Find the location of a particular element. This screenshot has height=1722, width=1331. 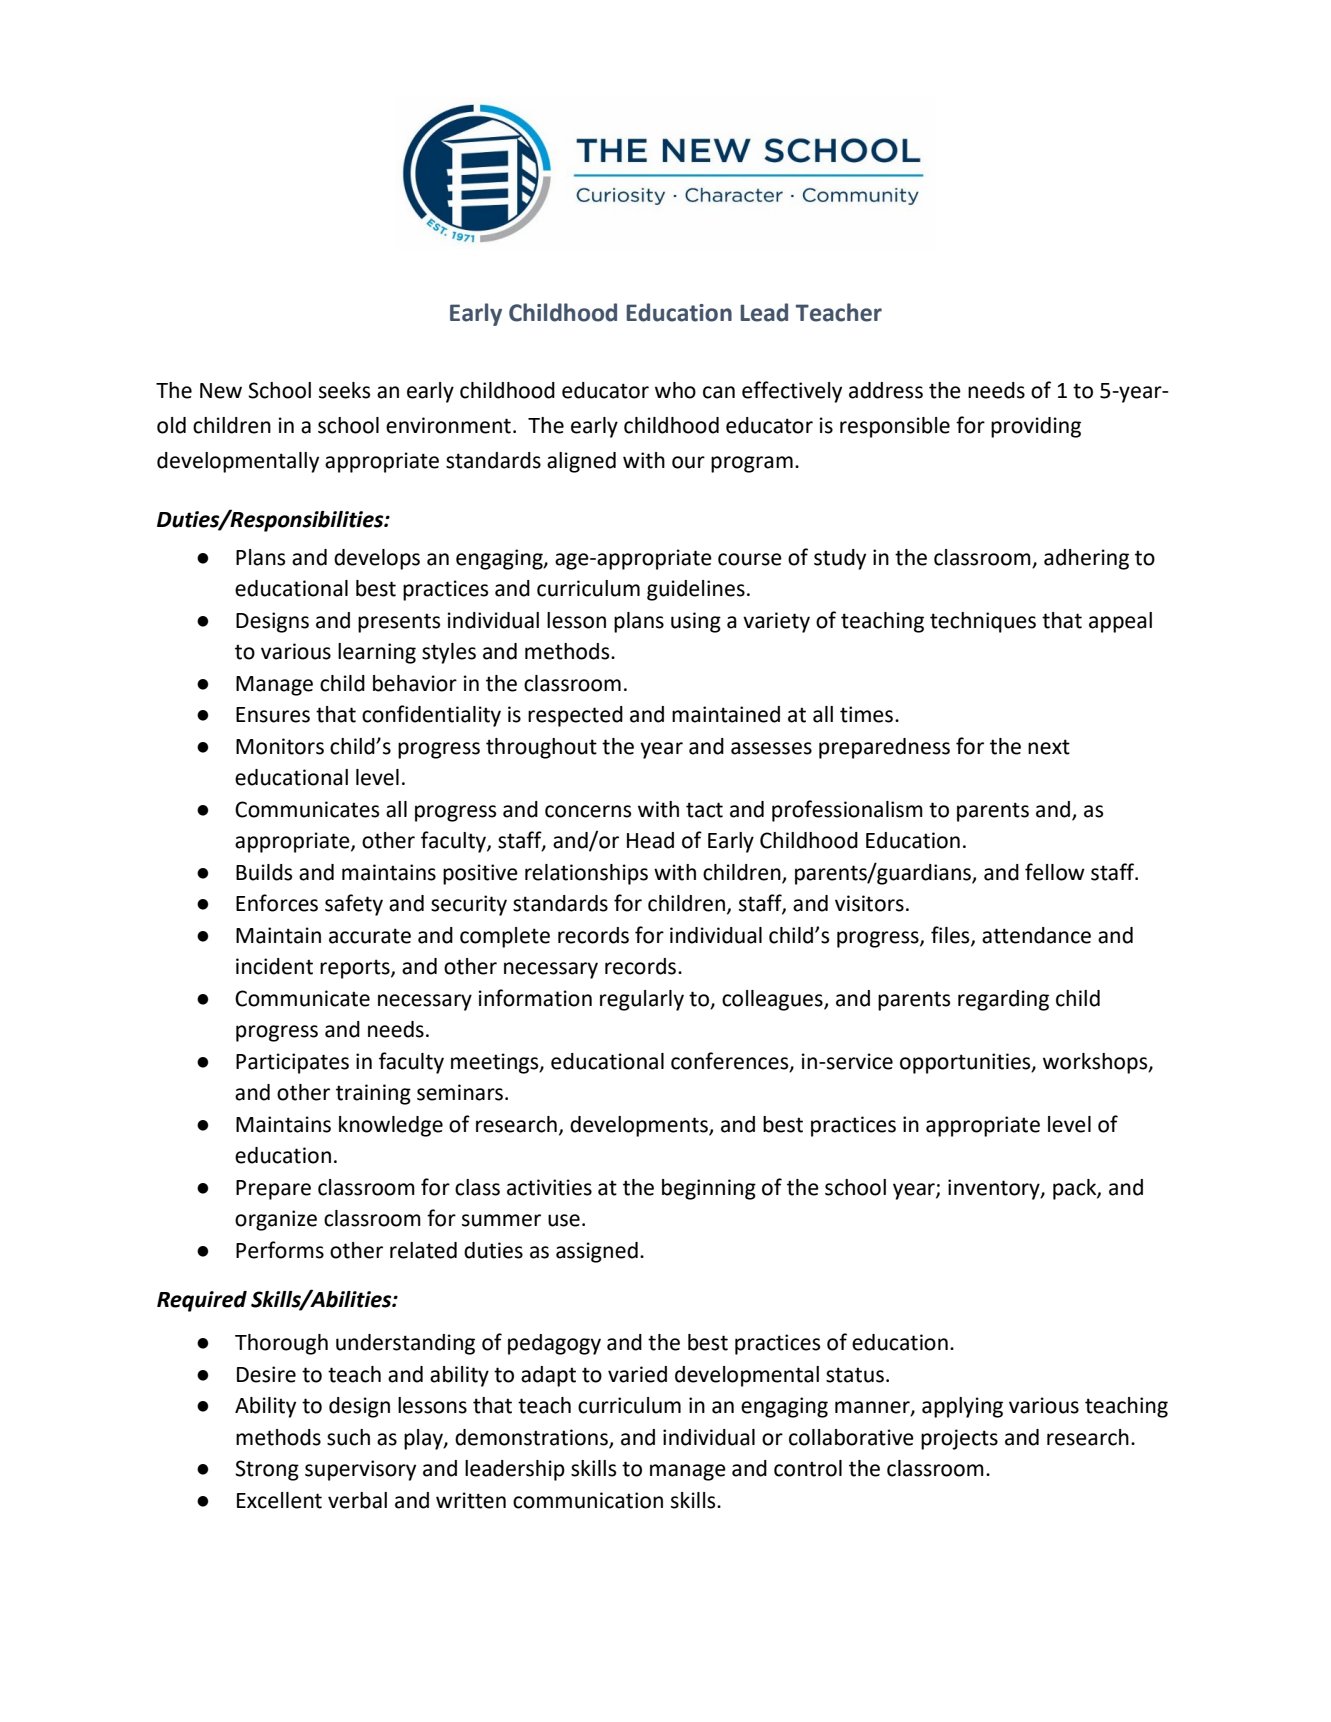

attendance is located at coordinates (1036, 935).
